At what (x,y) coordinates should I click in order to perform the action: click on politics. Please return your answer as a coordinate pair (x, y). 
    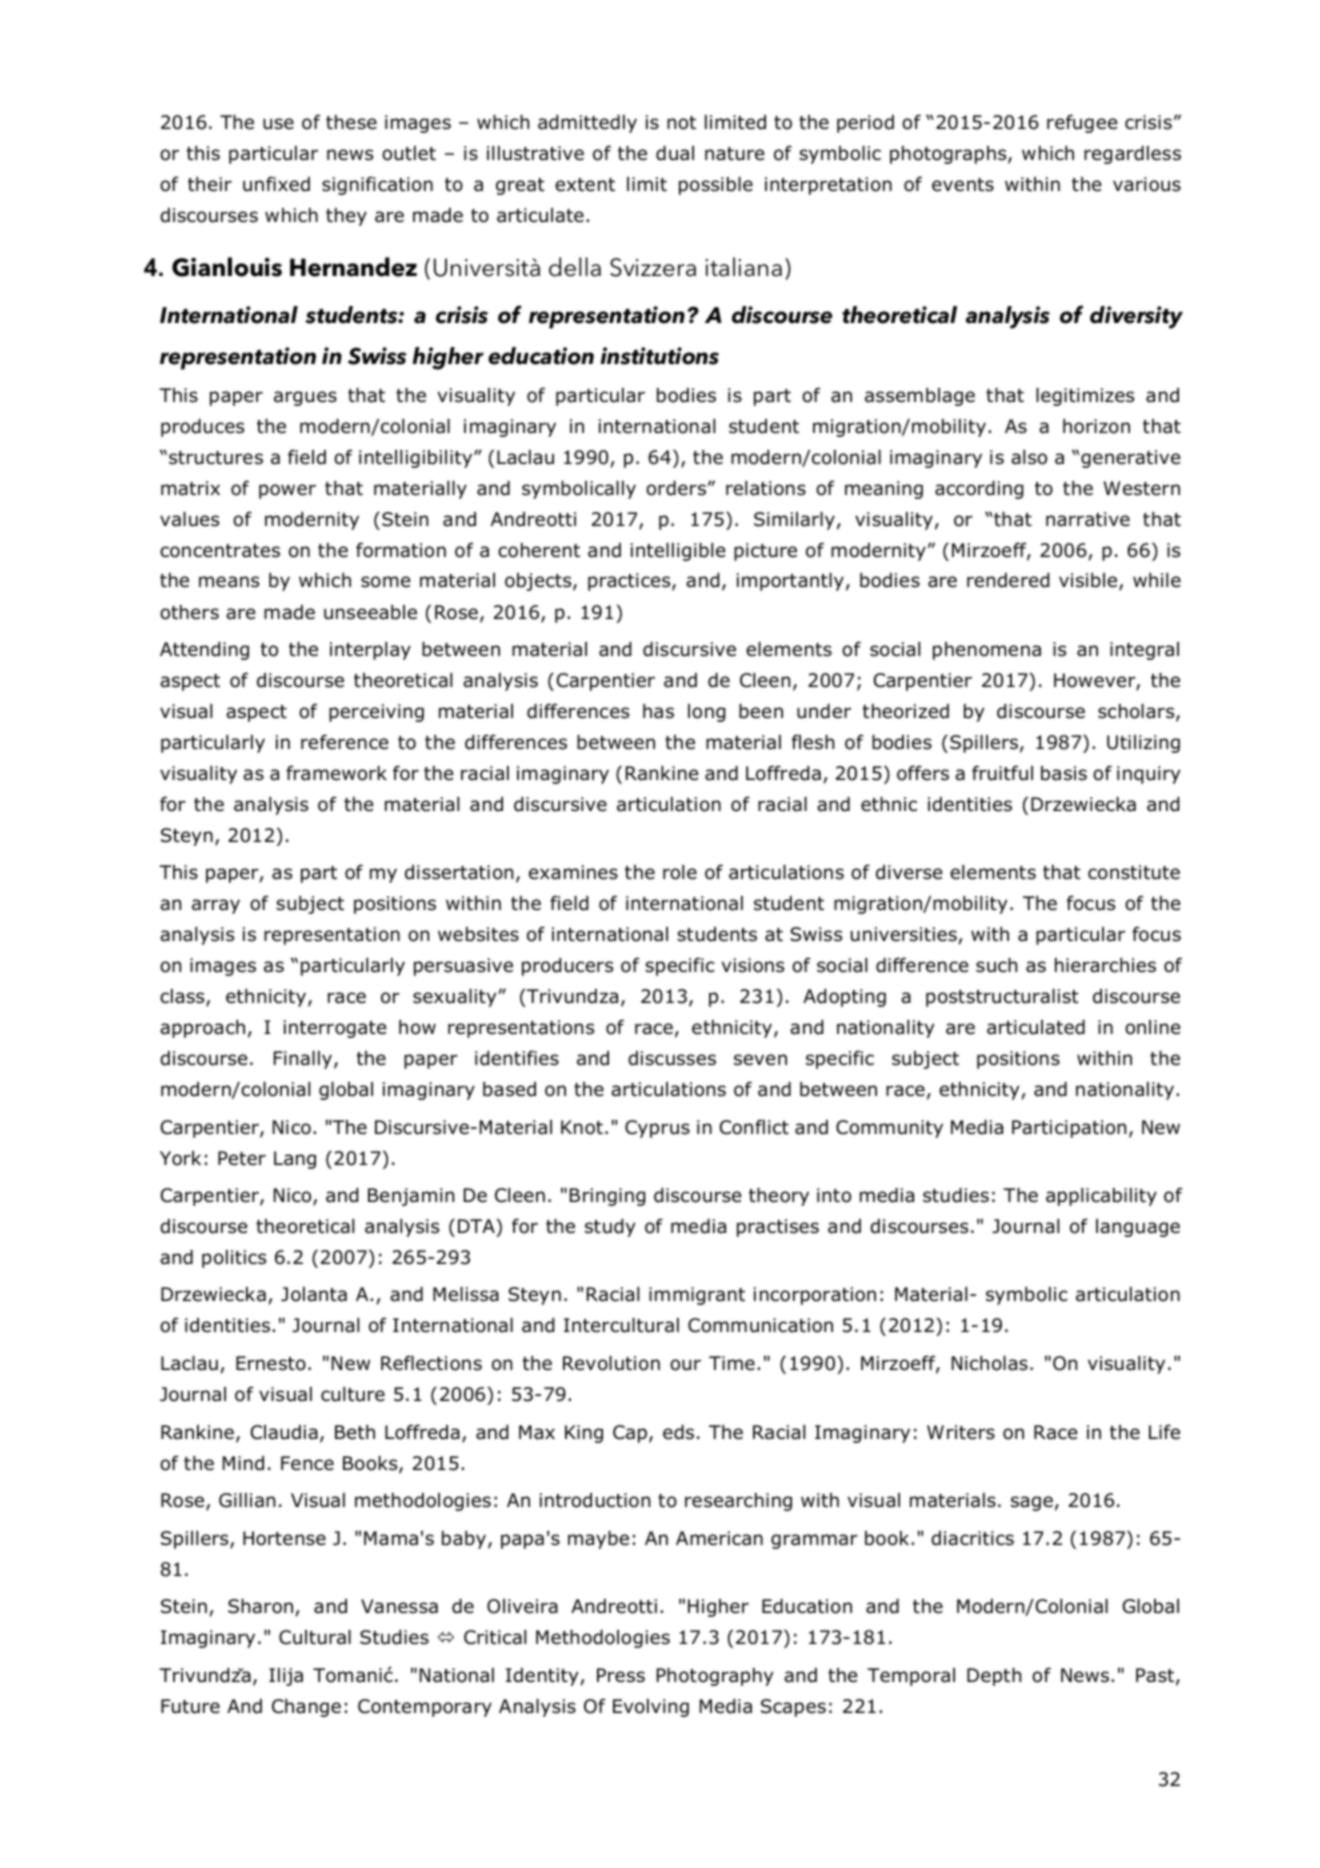
    Looking at the image, I should click on (234, 1259).
